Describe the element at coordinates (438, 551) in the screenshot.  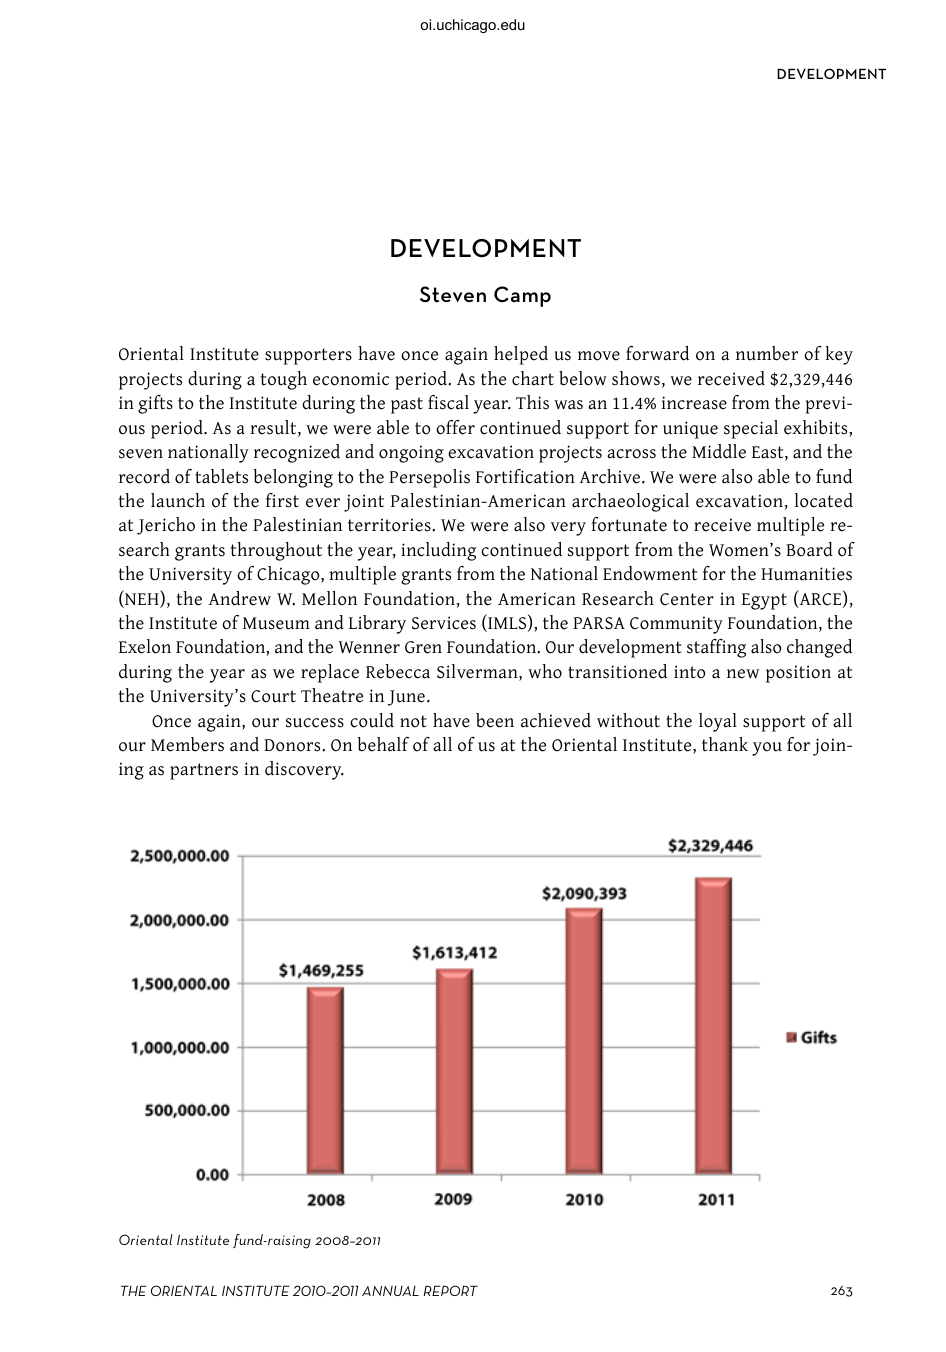
I see `including` at that location.
